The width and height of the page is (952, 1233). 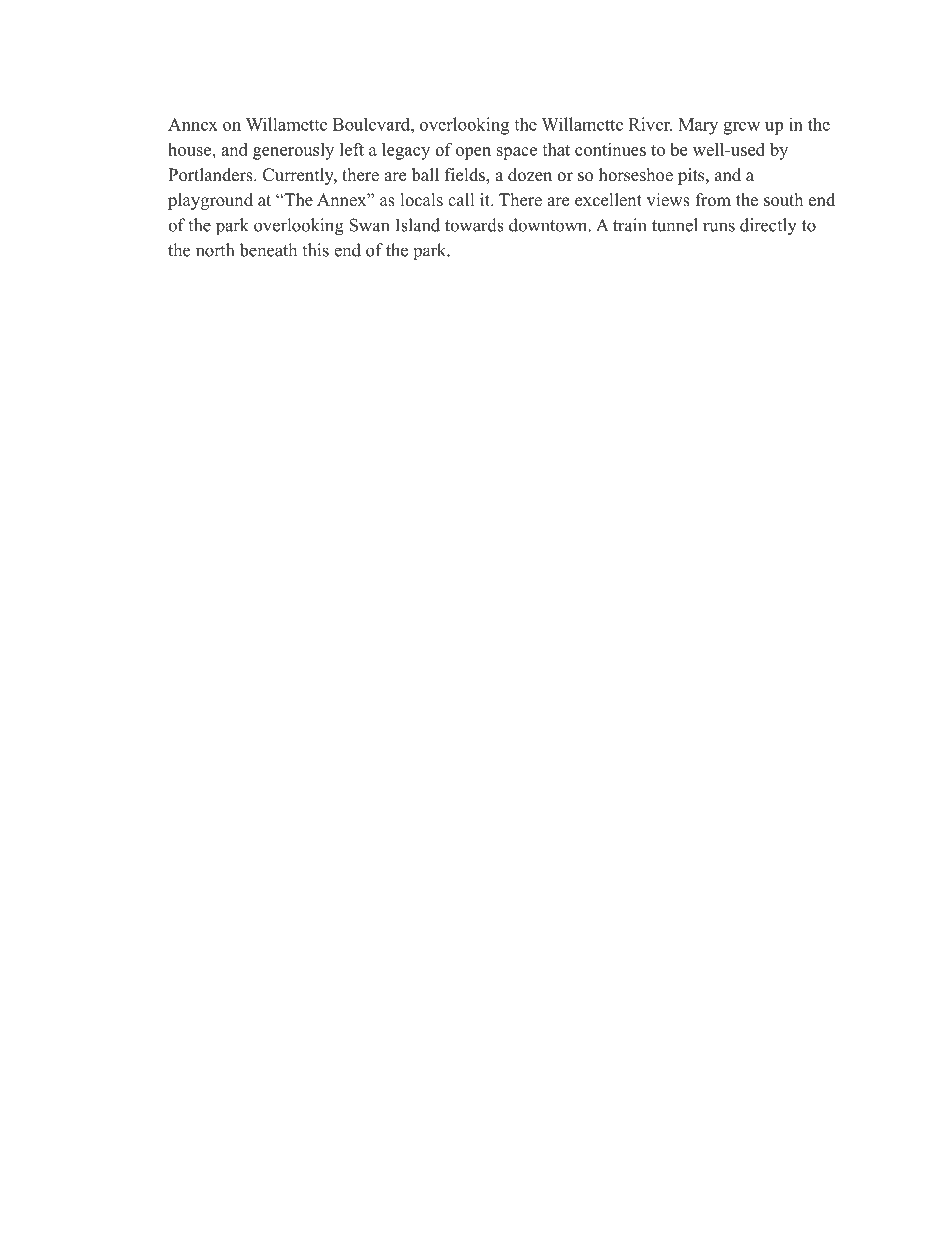 What do you see at coordinates (210, 201) in the page?
I see `playground` at bounding box center [210, 201].
